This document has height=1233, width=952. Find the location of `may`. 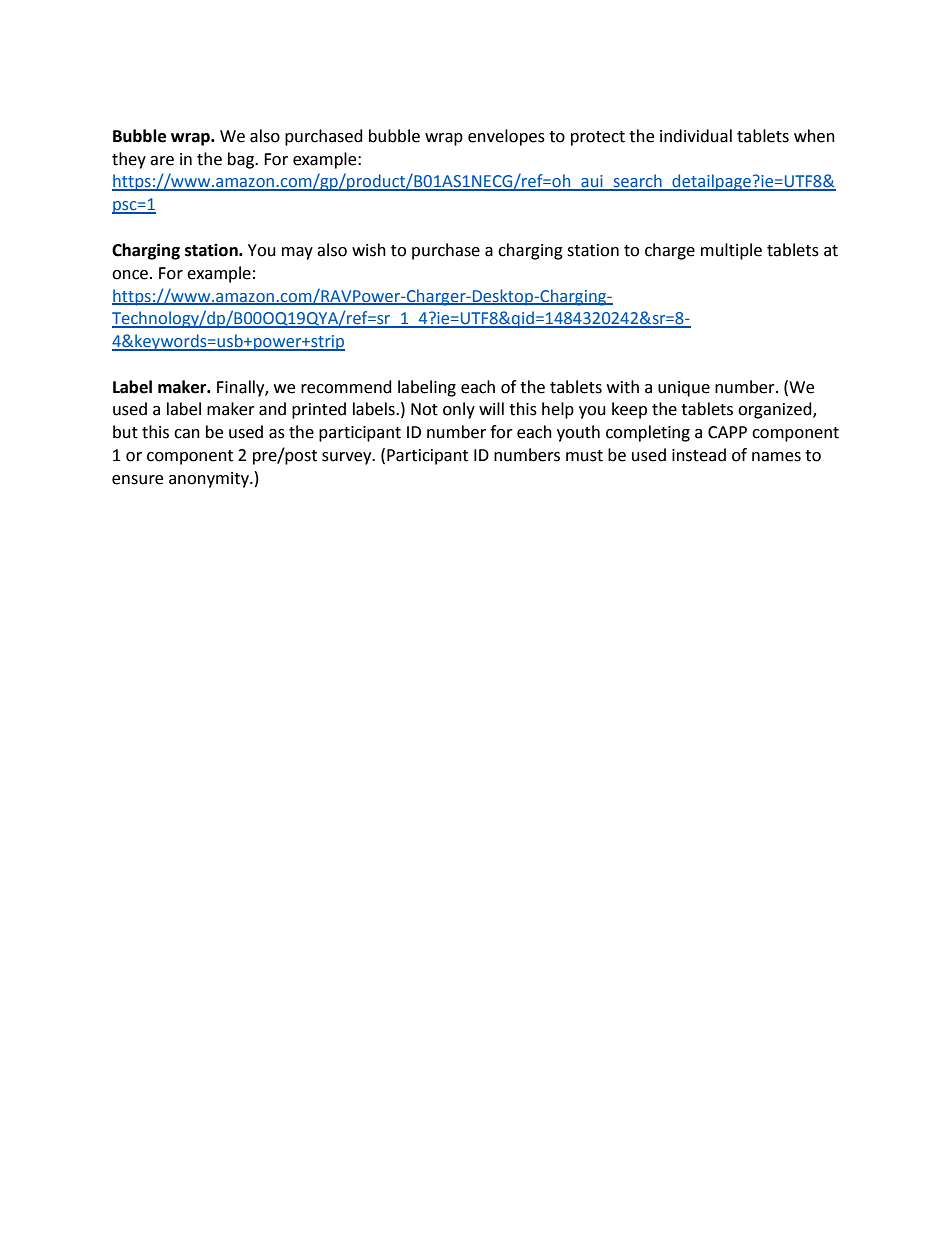

may is located at coordinates (297, 253).
